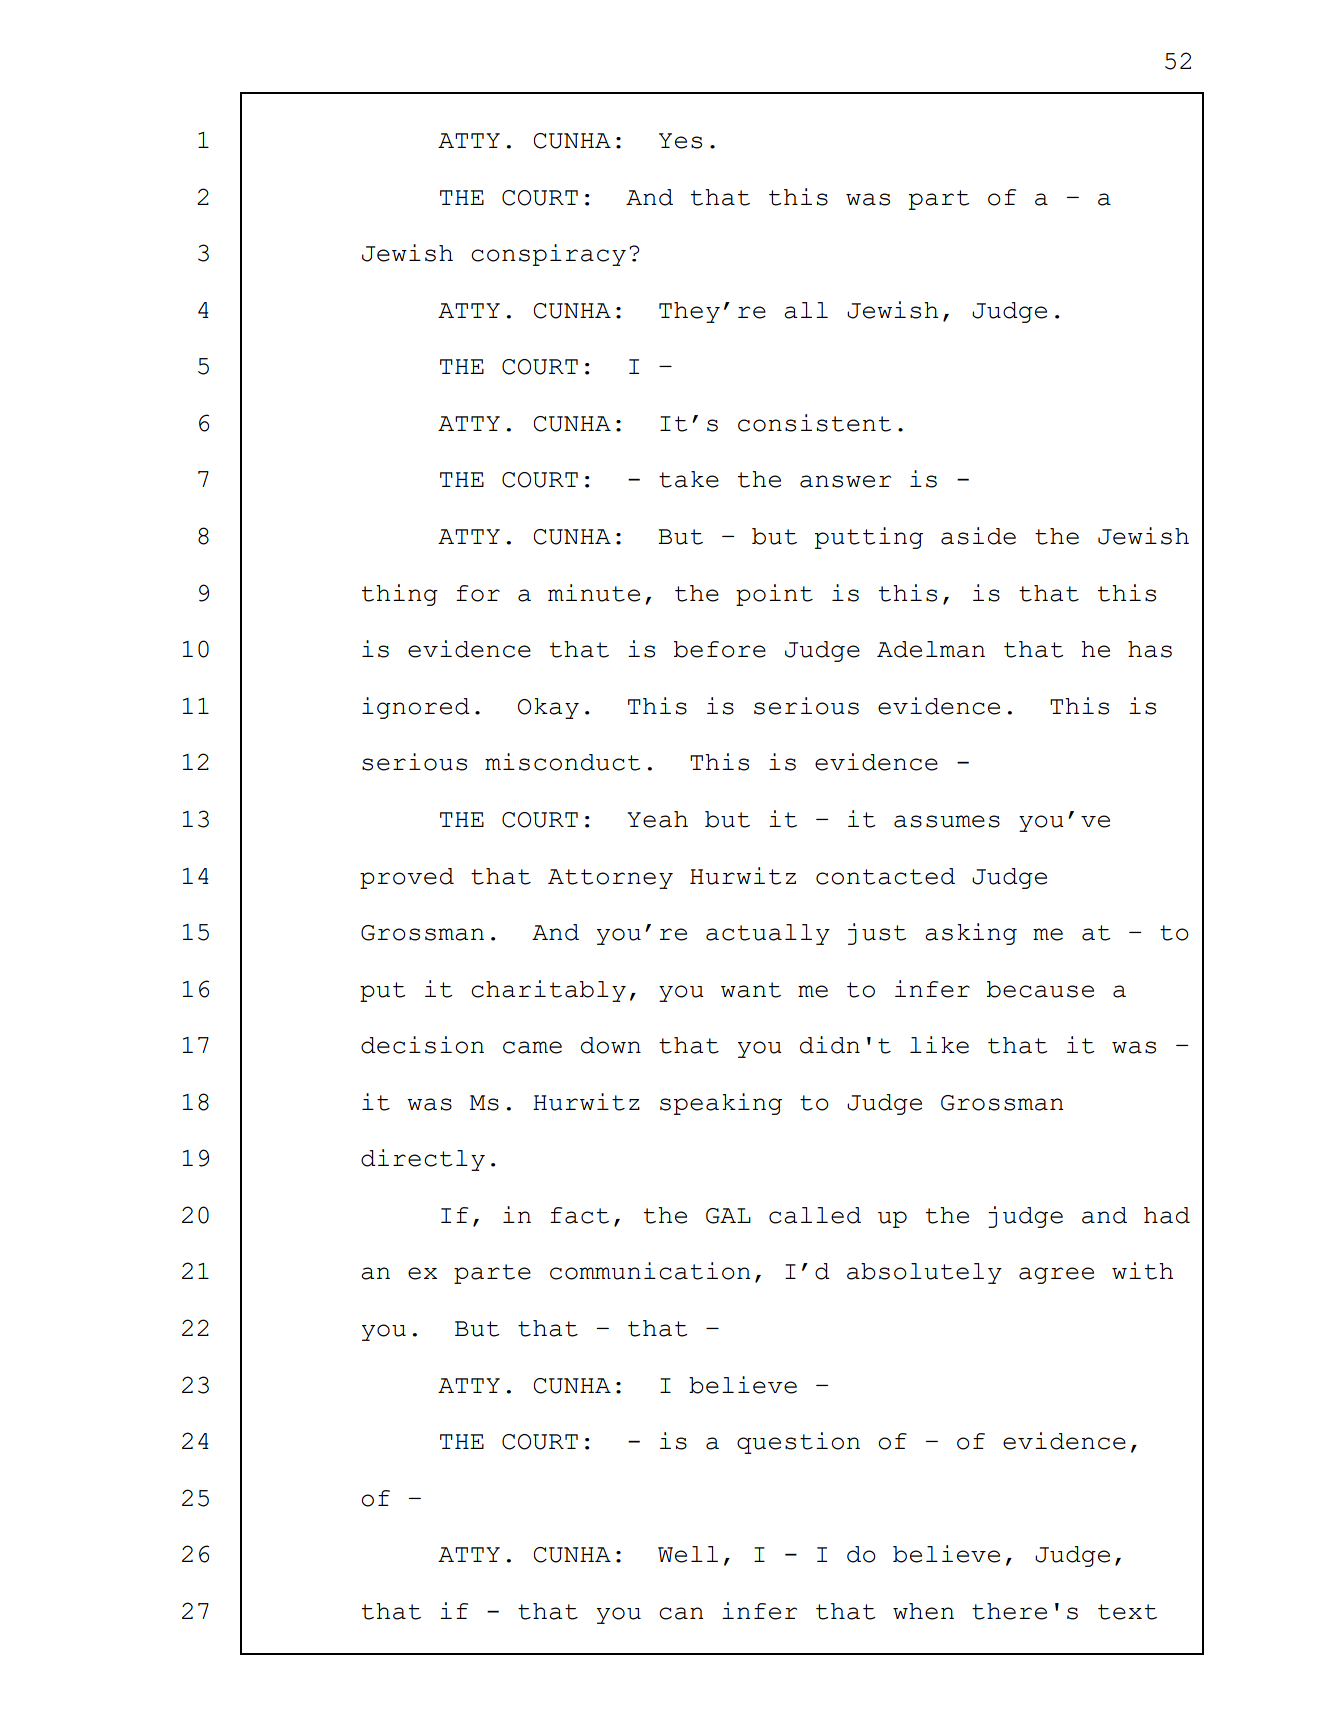  What do you see at coordinates (768, 934) in the screenshot?
I see `actually` at bounding box center [768, 934].
